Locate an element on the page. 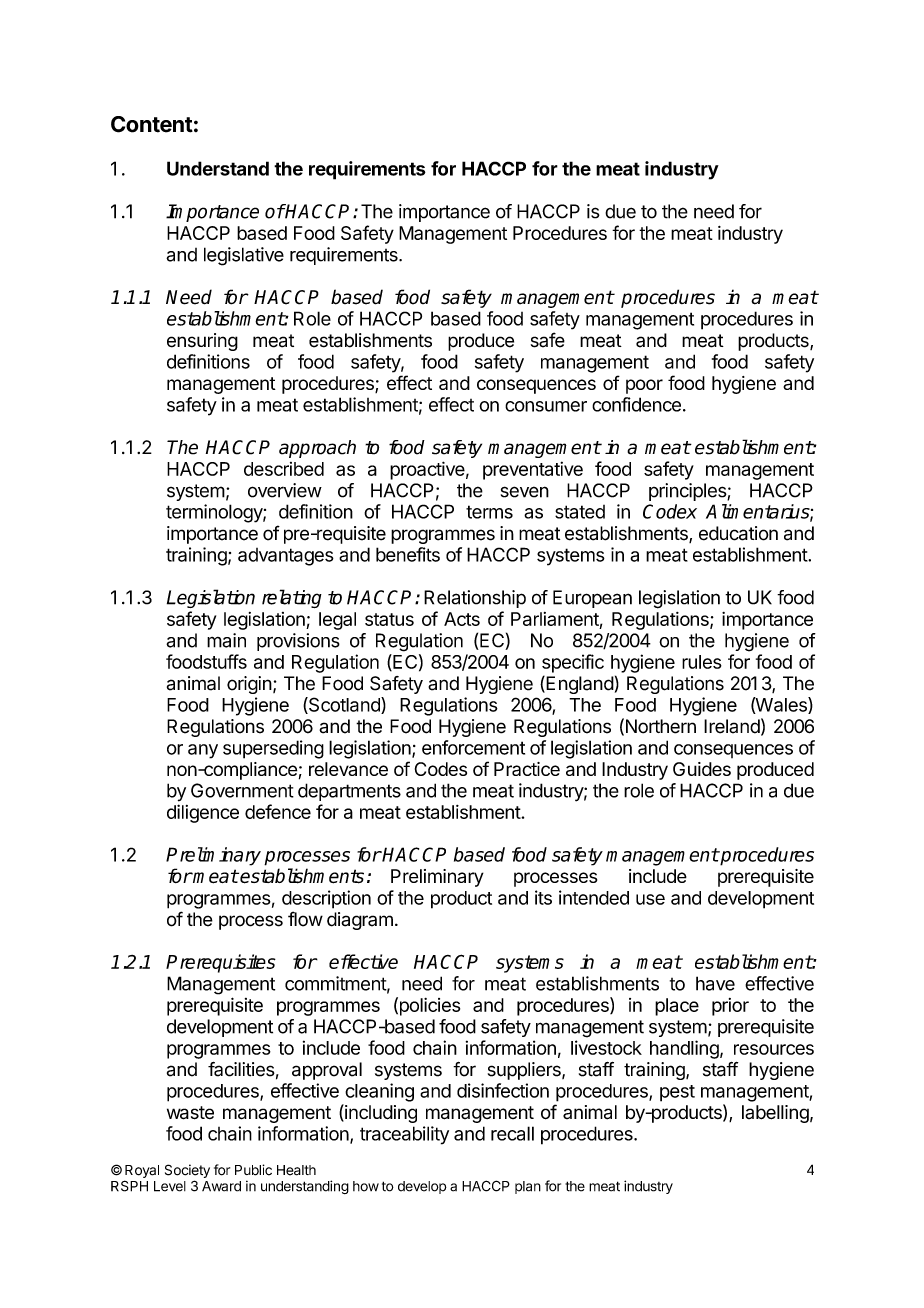  confidence is located at coordinates (636, 404).
